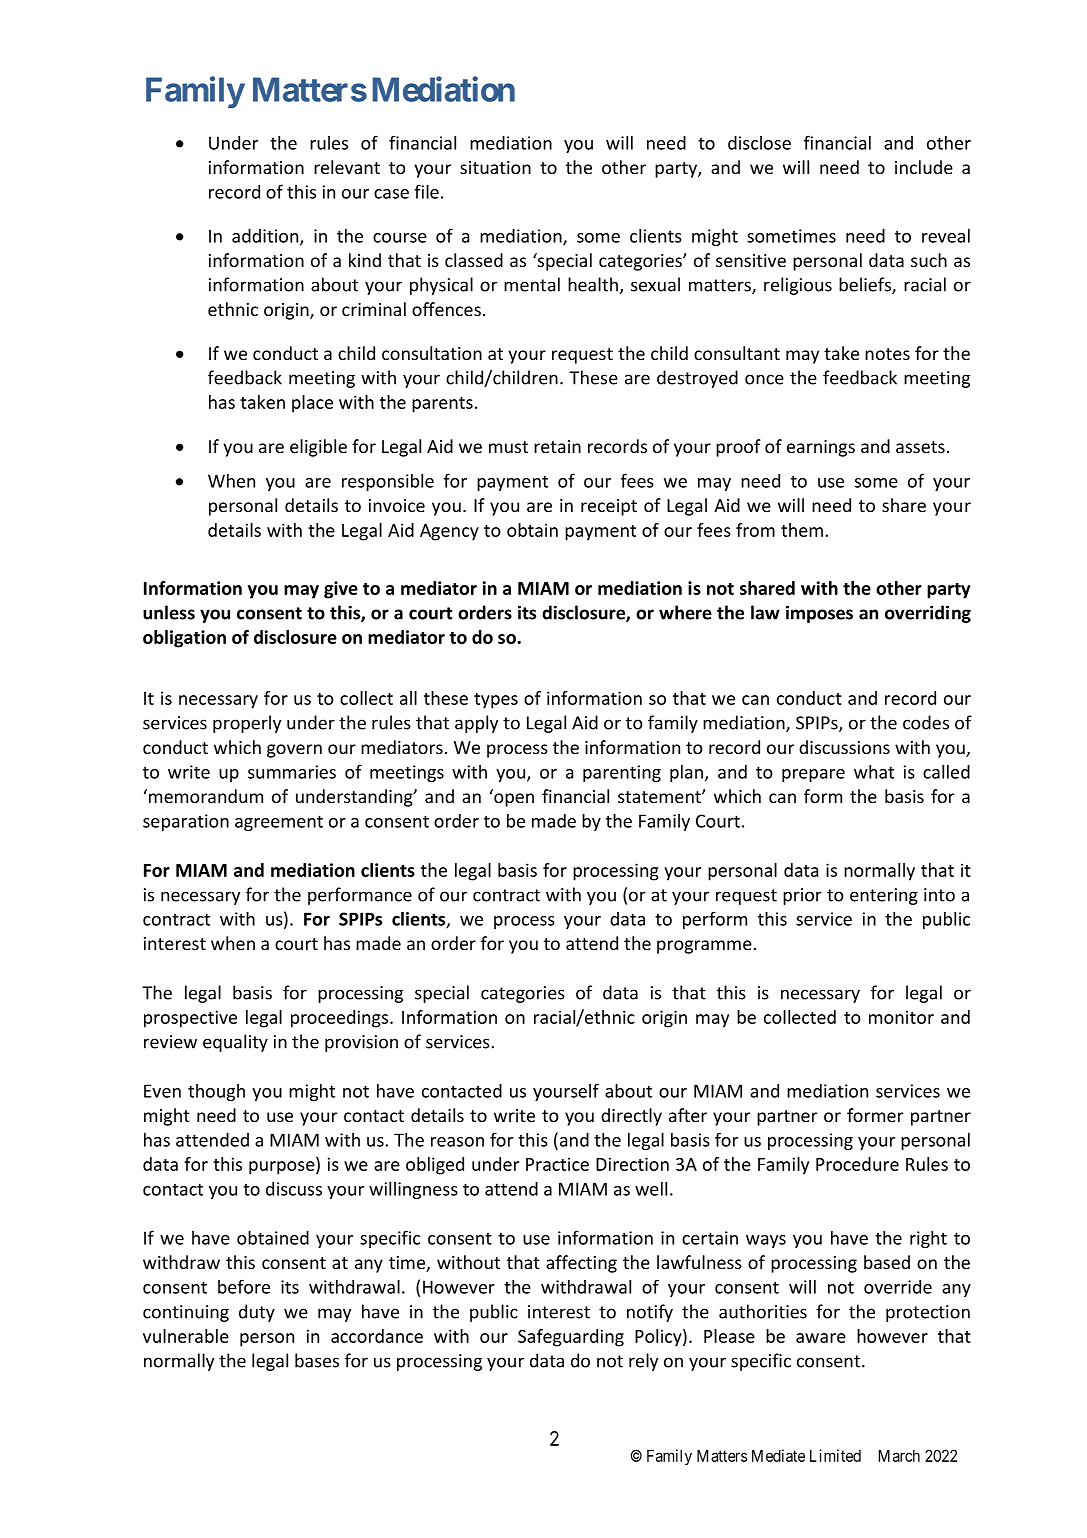 Image resolution: width=1087 pixels, height=1538 pixels. Describe the element at coordinates (495, 167) in the image. I see `situation` at that location.
